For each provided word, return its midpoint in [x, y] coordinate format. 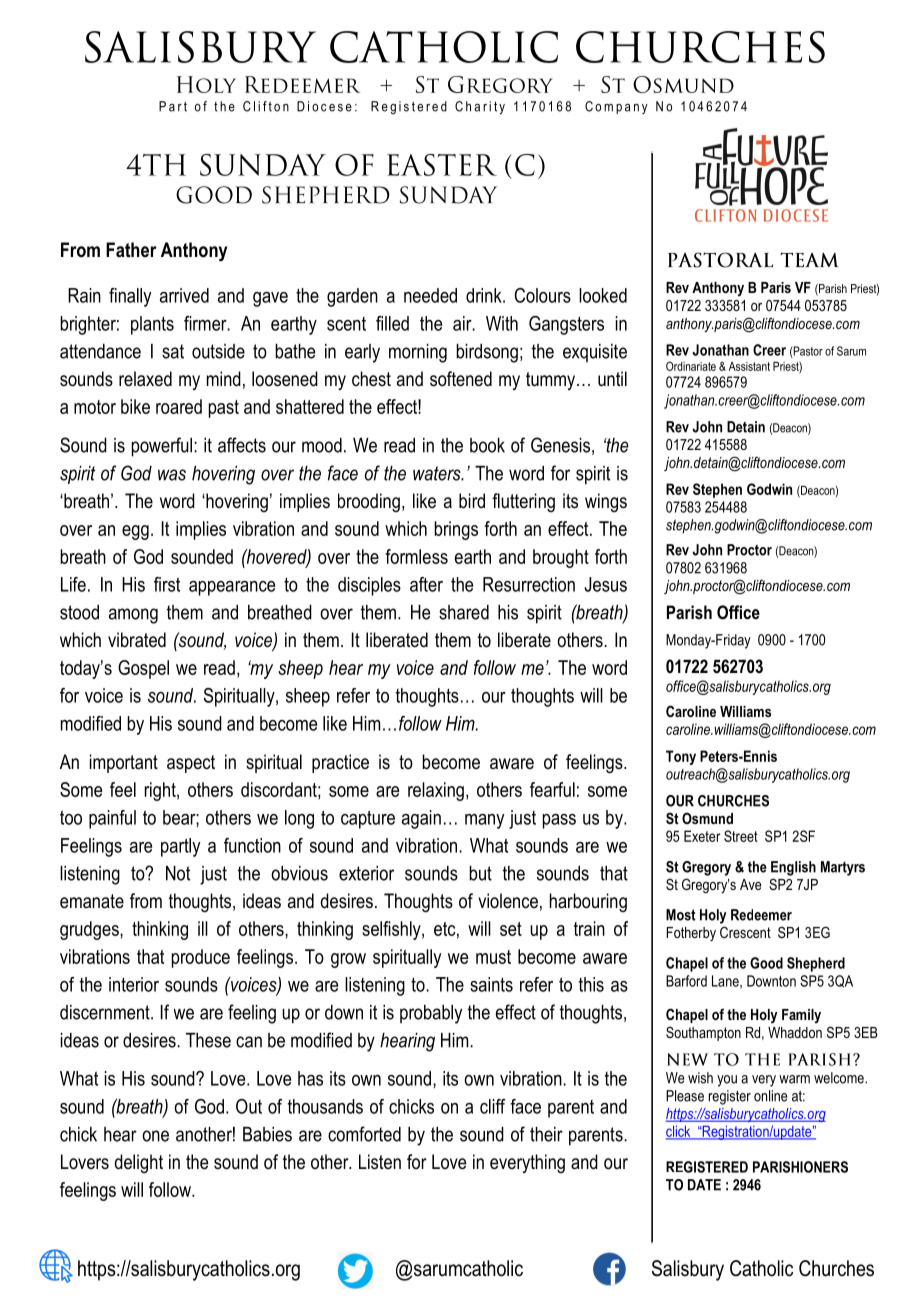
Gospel [143, 669]
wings [606, 502]
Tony [681, 757]
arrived [184, 295]
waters [438, 473]
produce [201, 958]
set [511, 929]
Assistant [749, 366]
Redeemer [761, 915]
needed [430, 295]
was [172, 475]
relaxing [436, 791]
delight [139, 1163]
